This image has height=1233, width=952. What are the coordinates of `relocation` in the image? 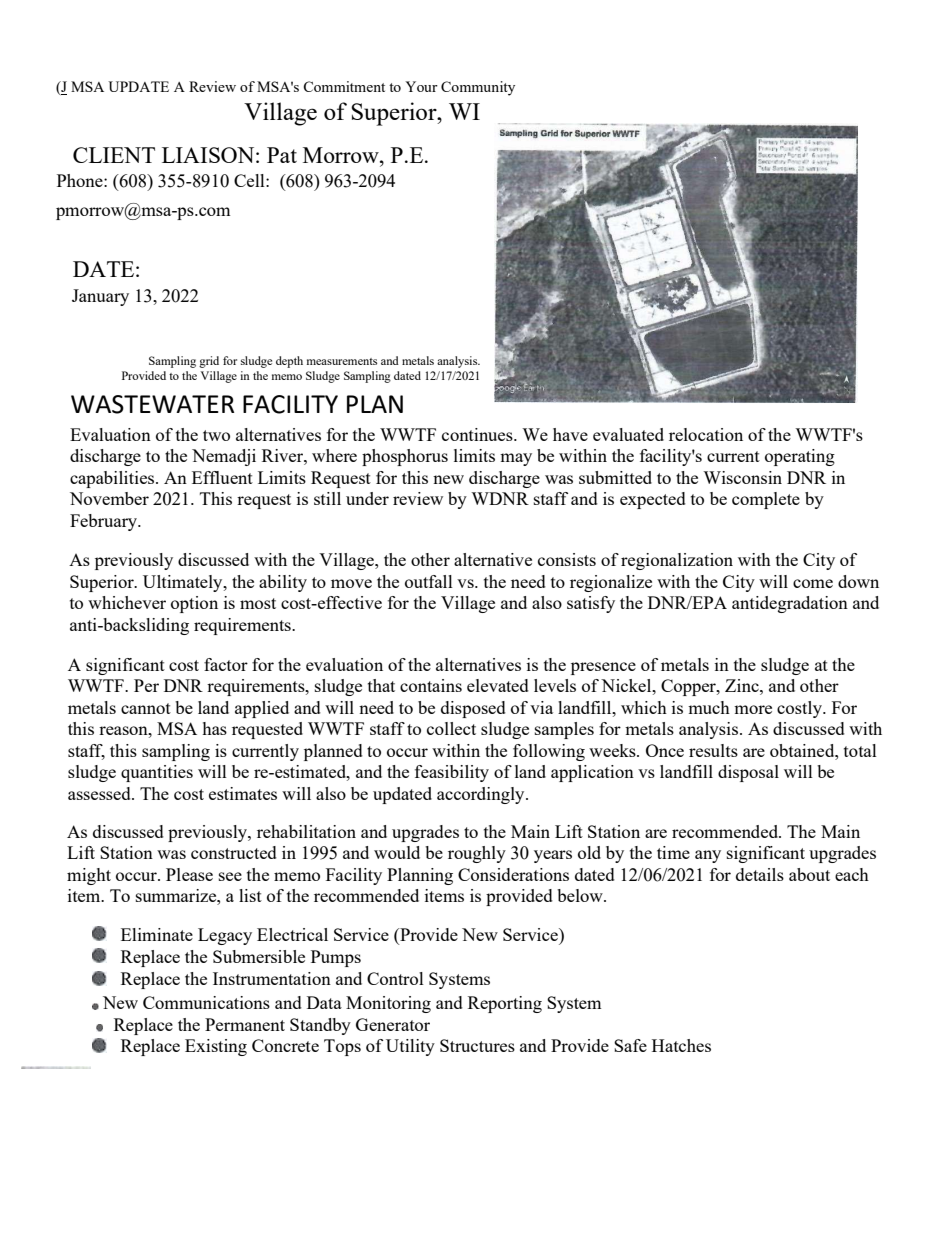 It's located at (706, 434).
